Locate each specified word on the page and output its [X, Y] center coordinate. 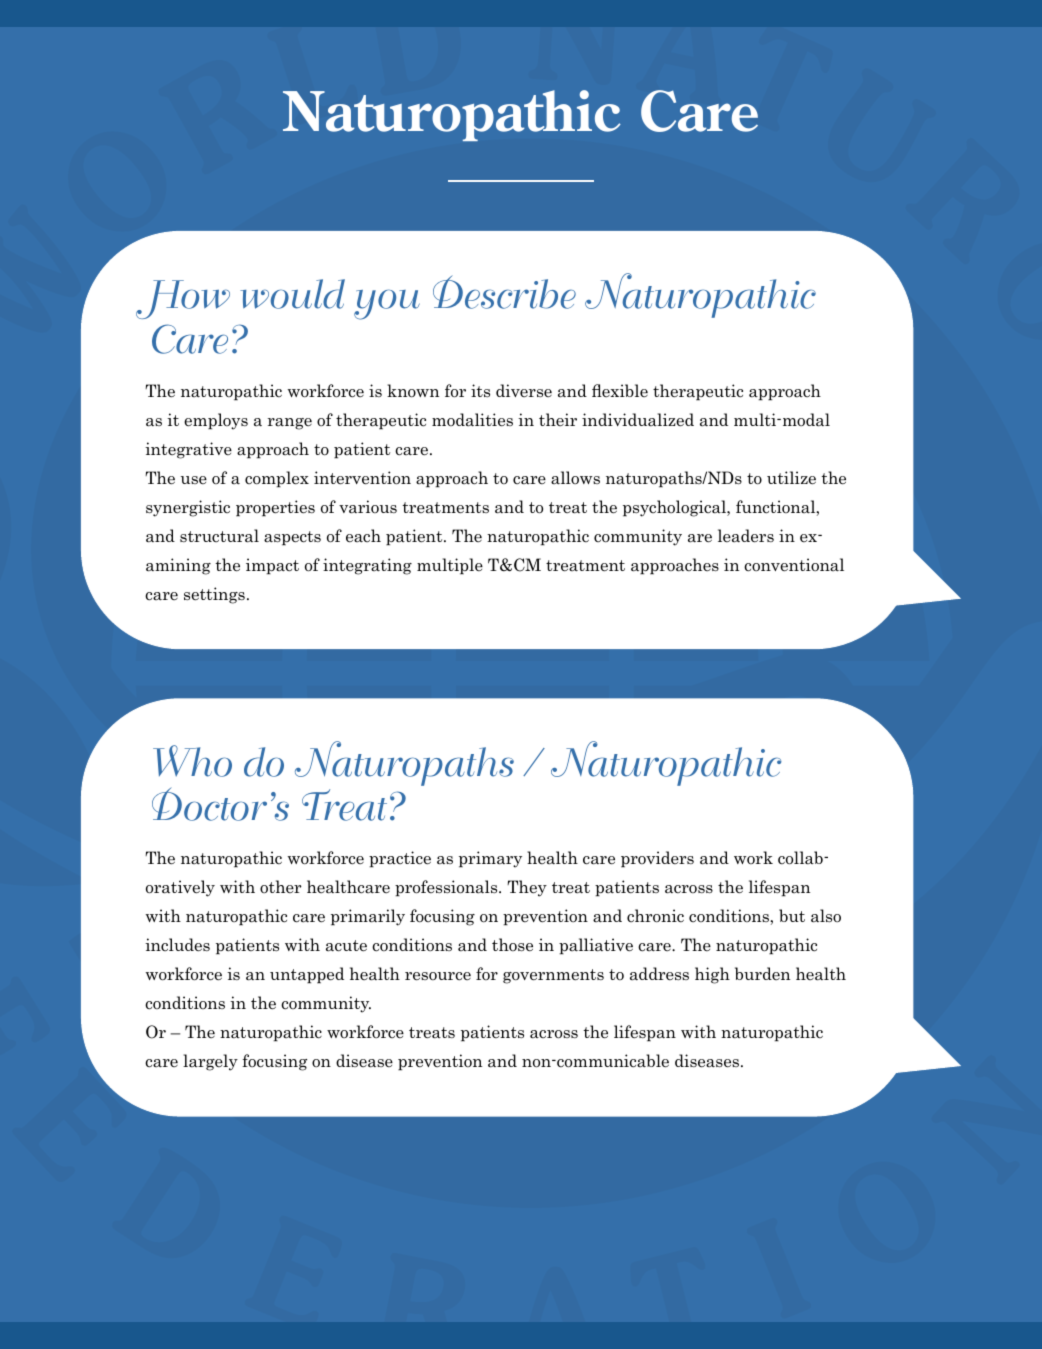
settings [214, 595]
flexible [620, 390]
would [292, 294]
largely [210, 1062]
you [387, 304]
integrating [367, 566]
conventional [794, 565]
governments [553, 976]
